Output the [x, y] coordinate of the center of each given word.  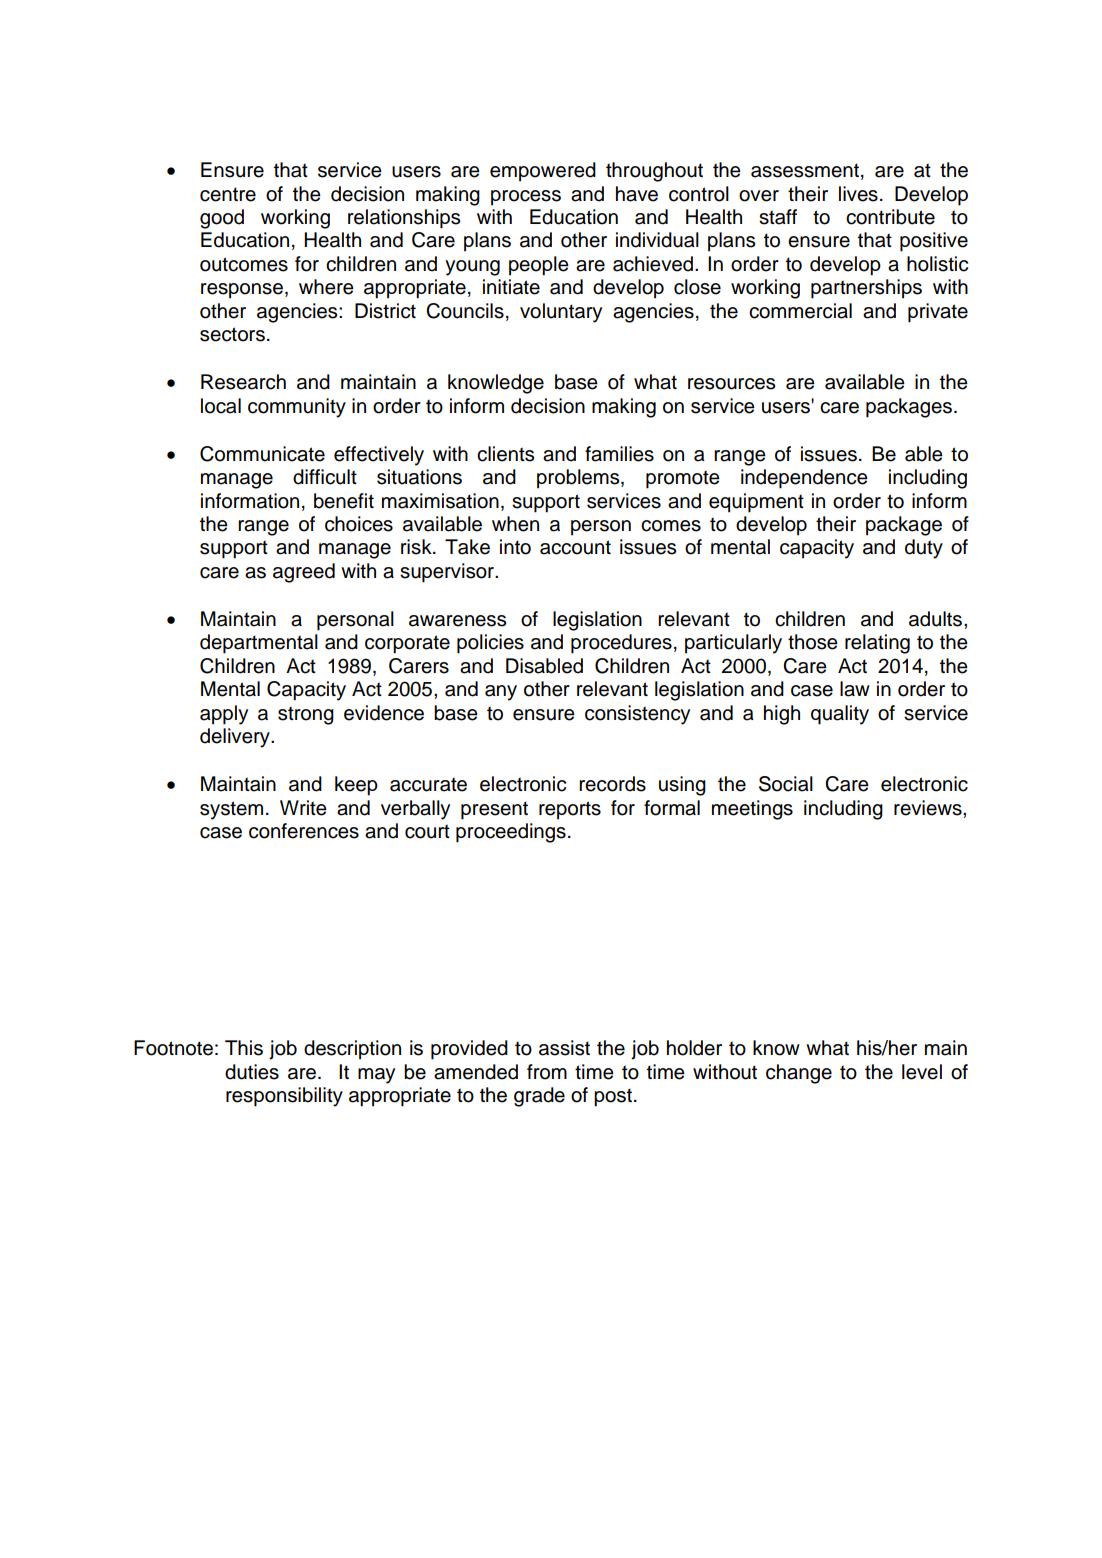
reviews [929, 808]
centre [228, 194]
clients [505, 454]
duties [252, 1072]
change [799, 1074]
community [297, 408]
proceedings [511, 833]
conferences [304, 831]
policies [490, 644]
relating [877, 644]
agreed [304, 573]
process [526, 198]
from [547, 1072]
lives [858, 194]
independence [804, 479]
